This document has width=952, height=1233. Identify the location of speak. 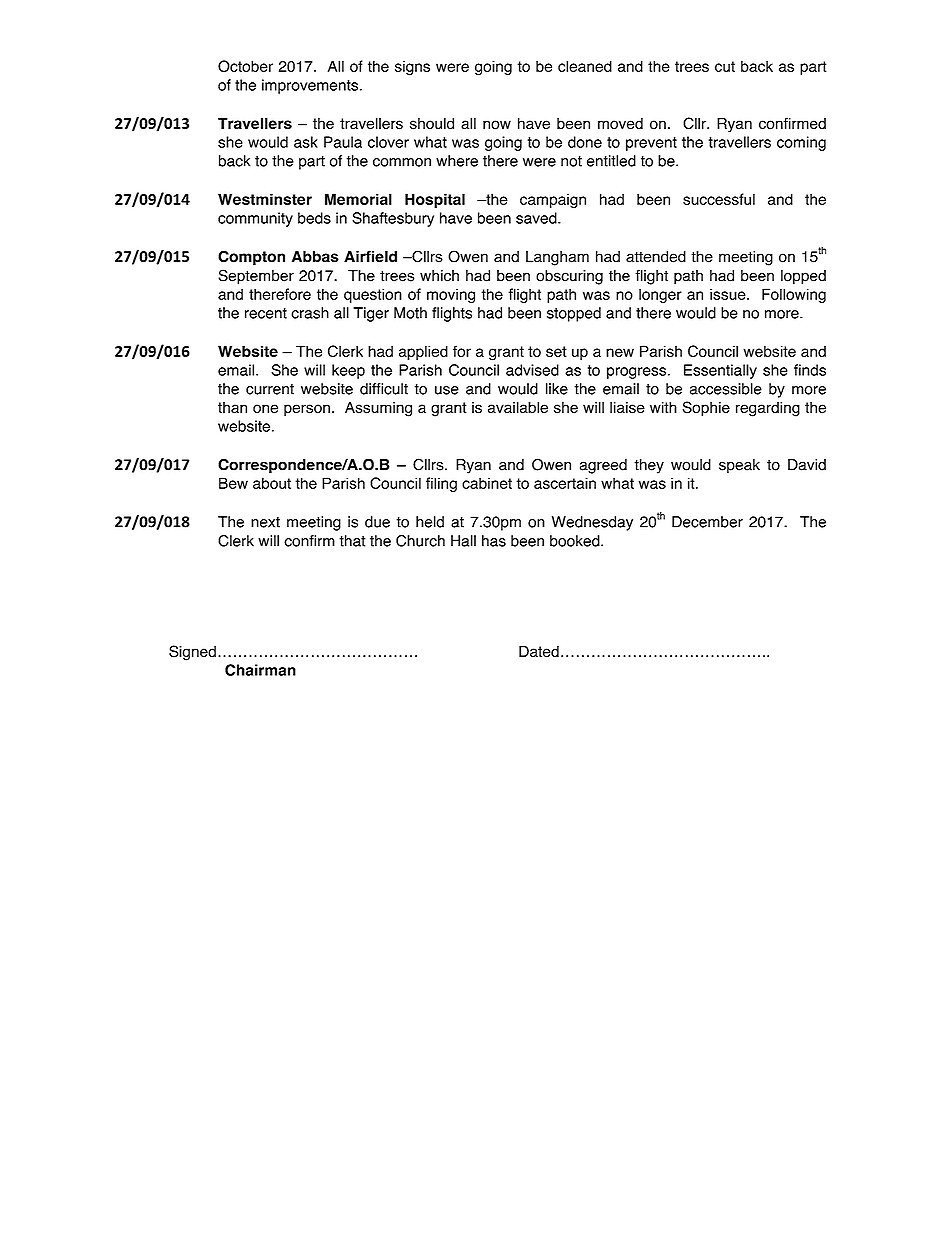
(739, 466).
